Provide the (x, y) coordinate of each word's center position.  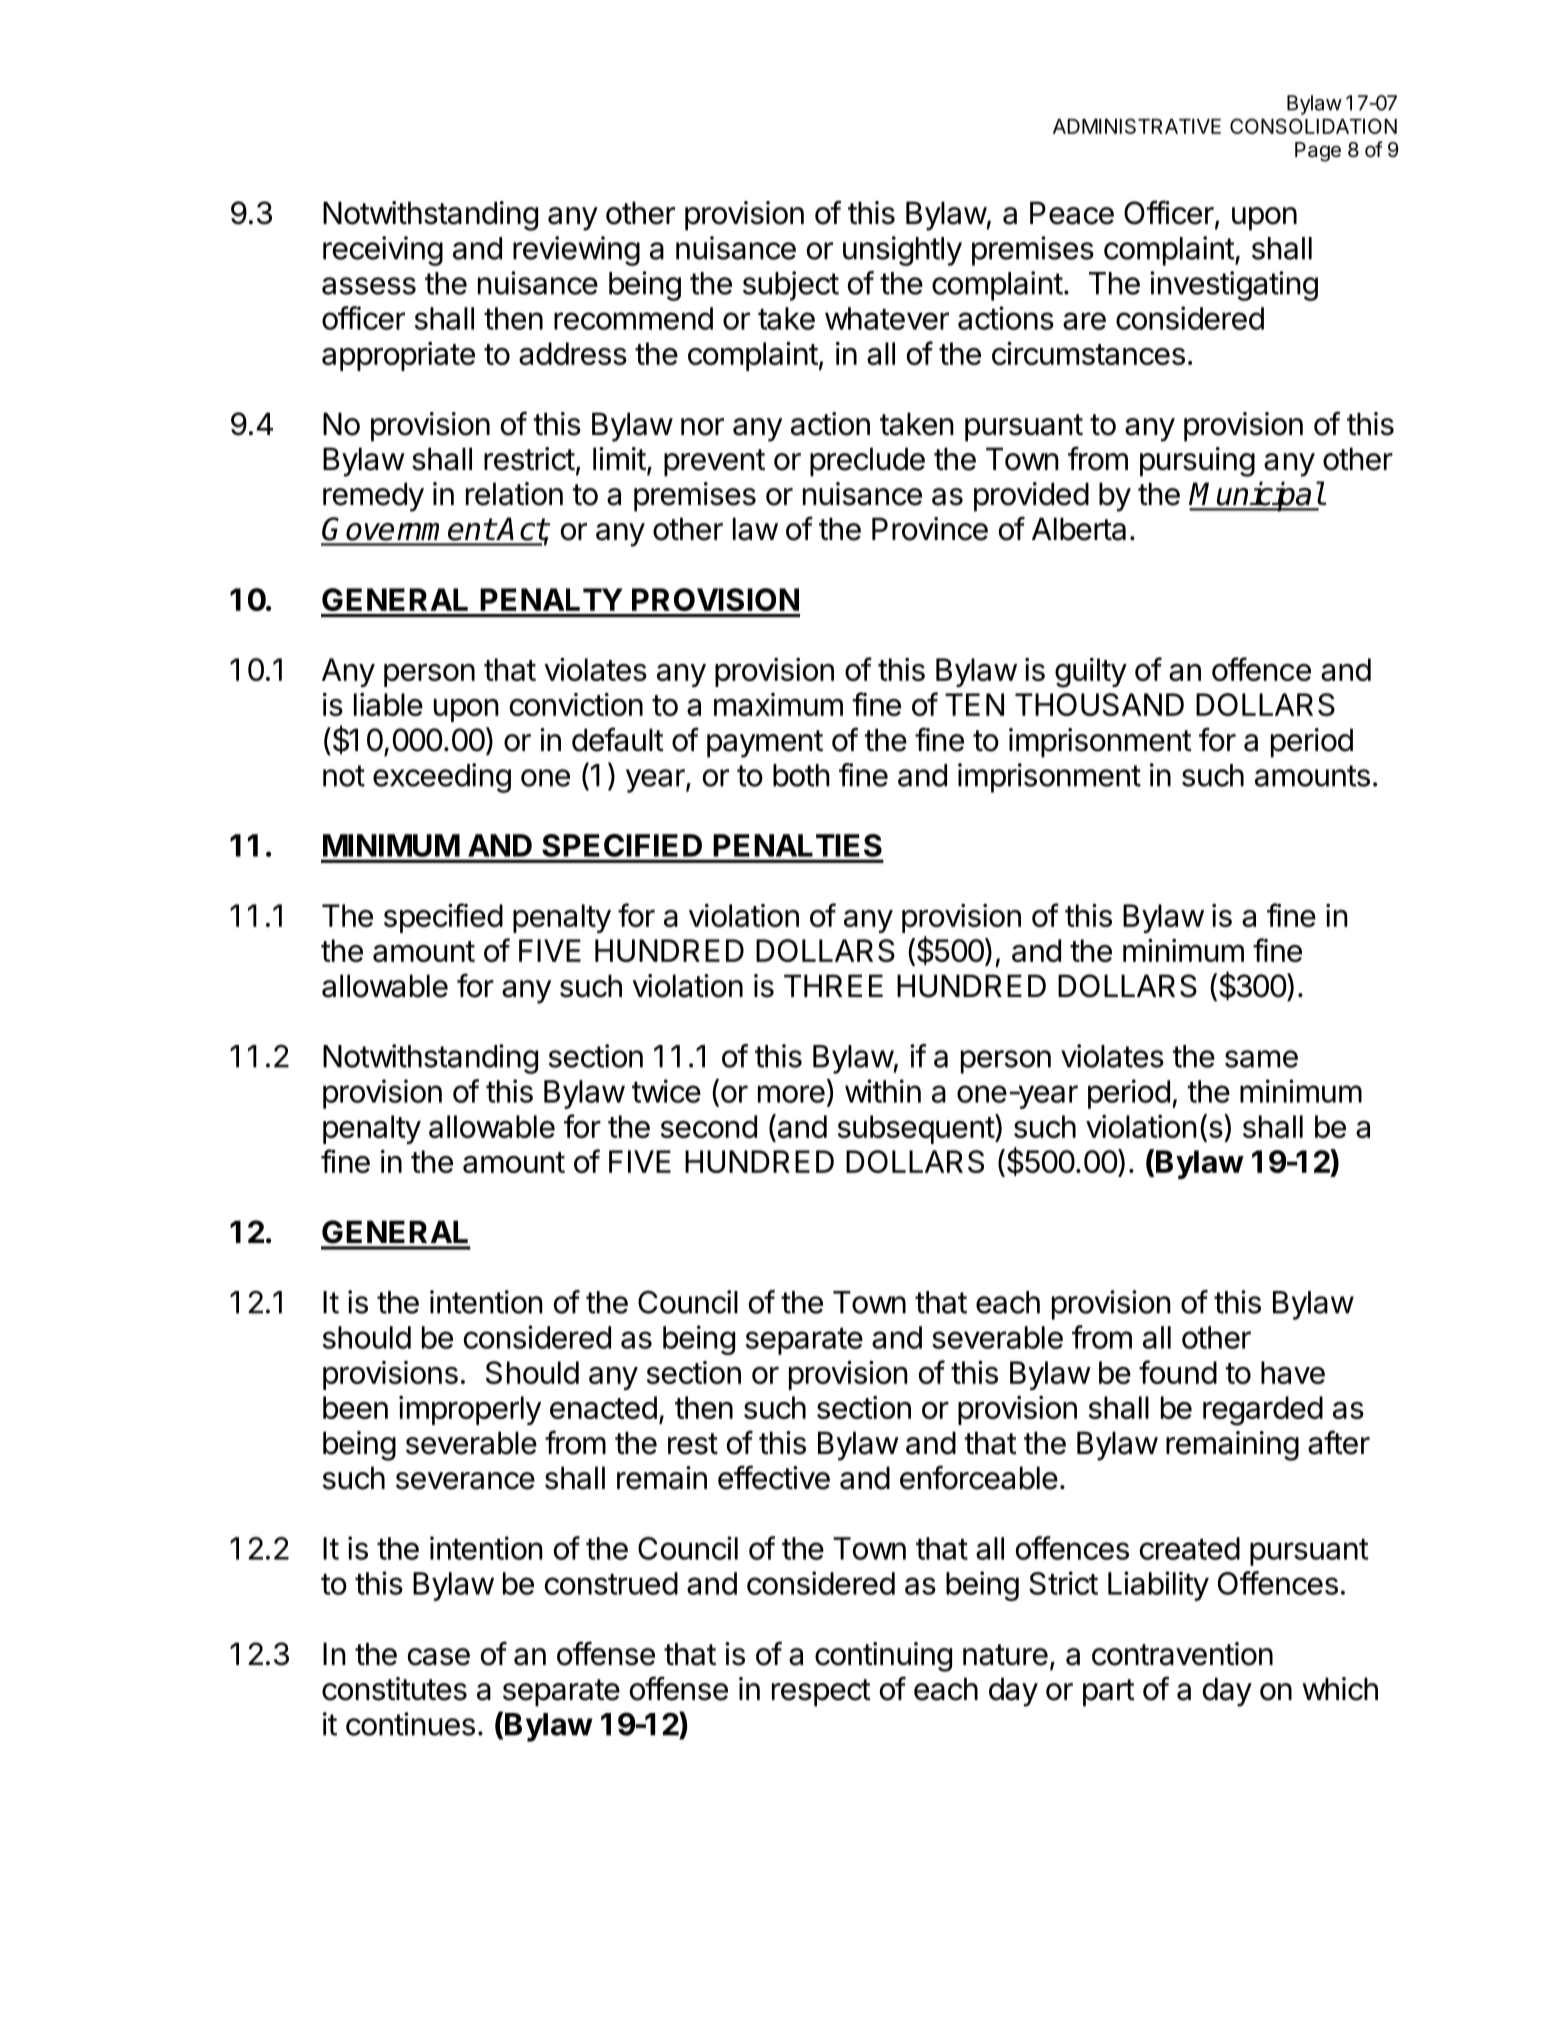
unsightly (902, 251)
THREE (833, 985)
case (439, 1657)
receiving (383, 251)
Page (1318, 152)
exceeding (442, 778)
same (1261, 1059)
